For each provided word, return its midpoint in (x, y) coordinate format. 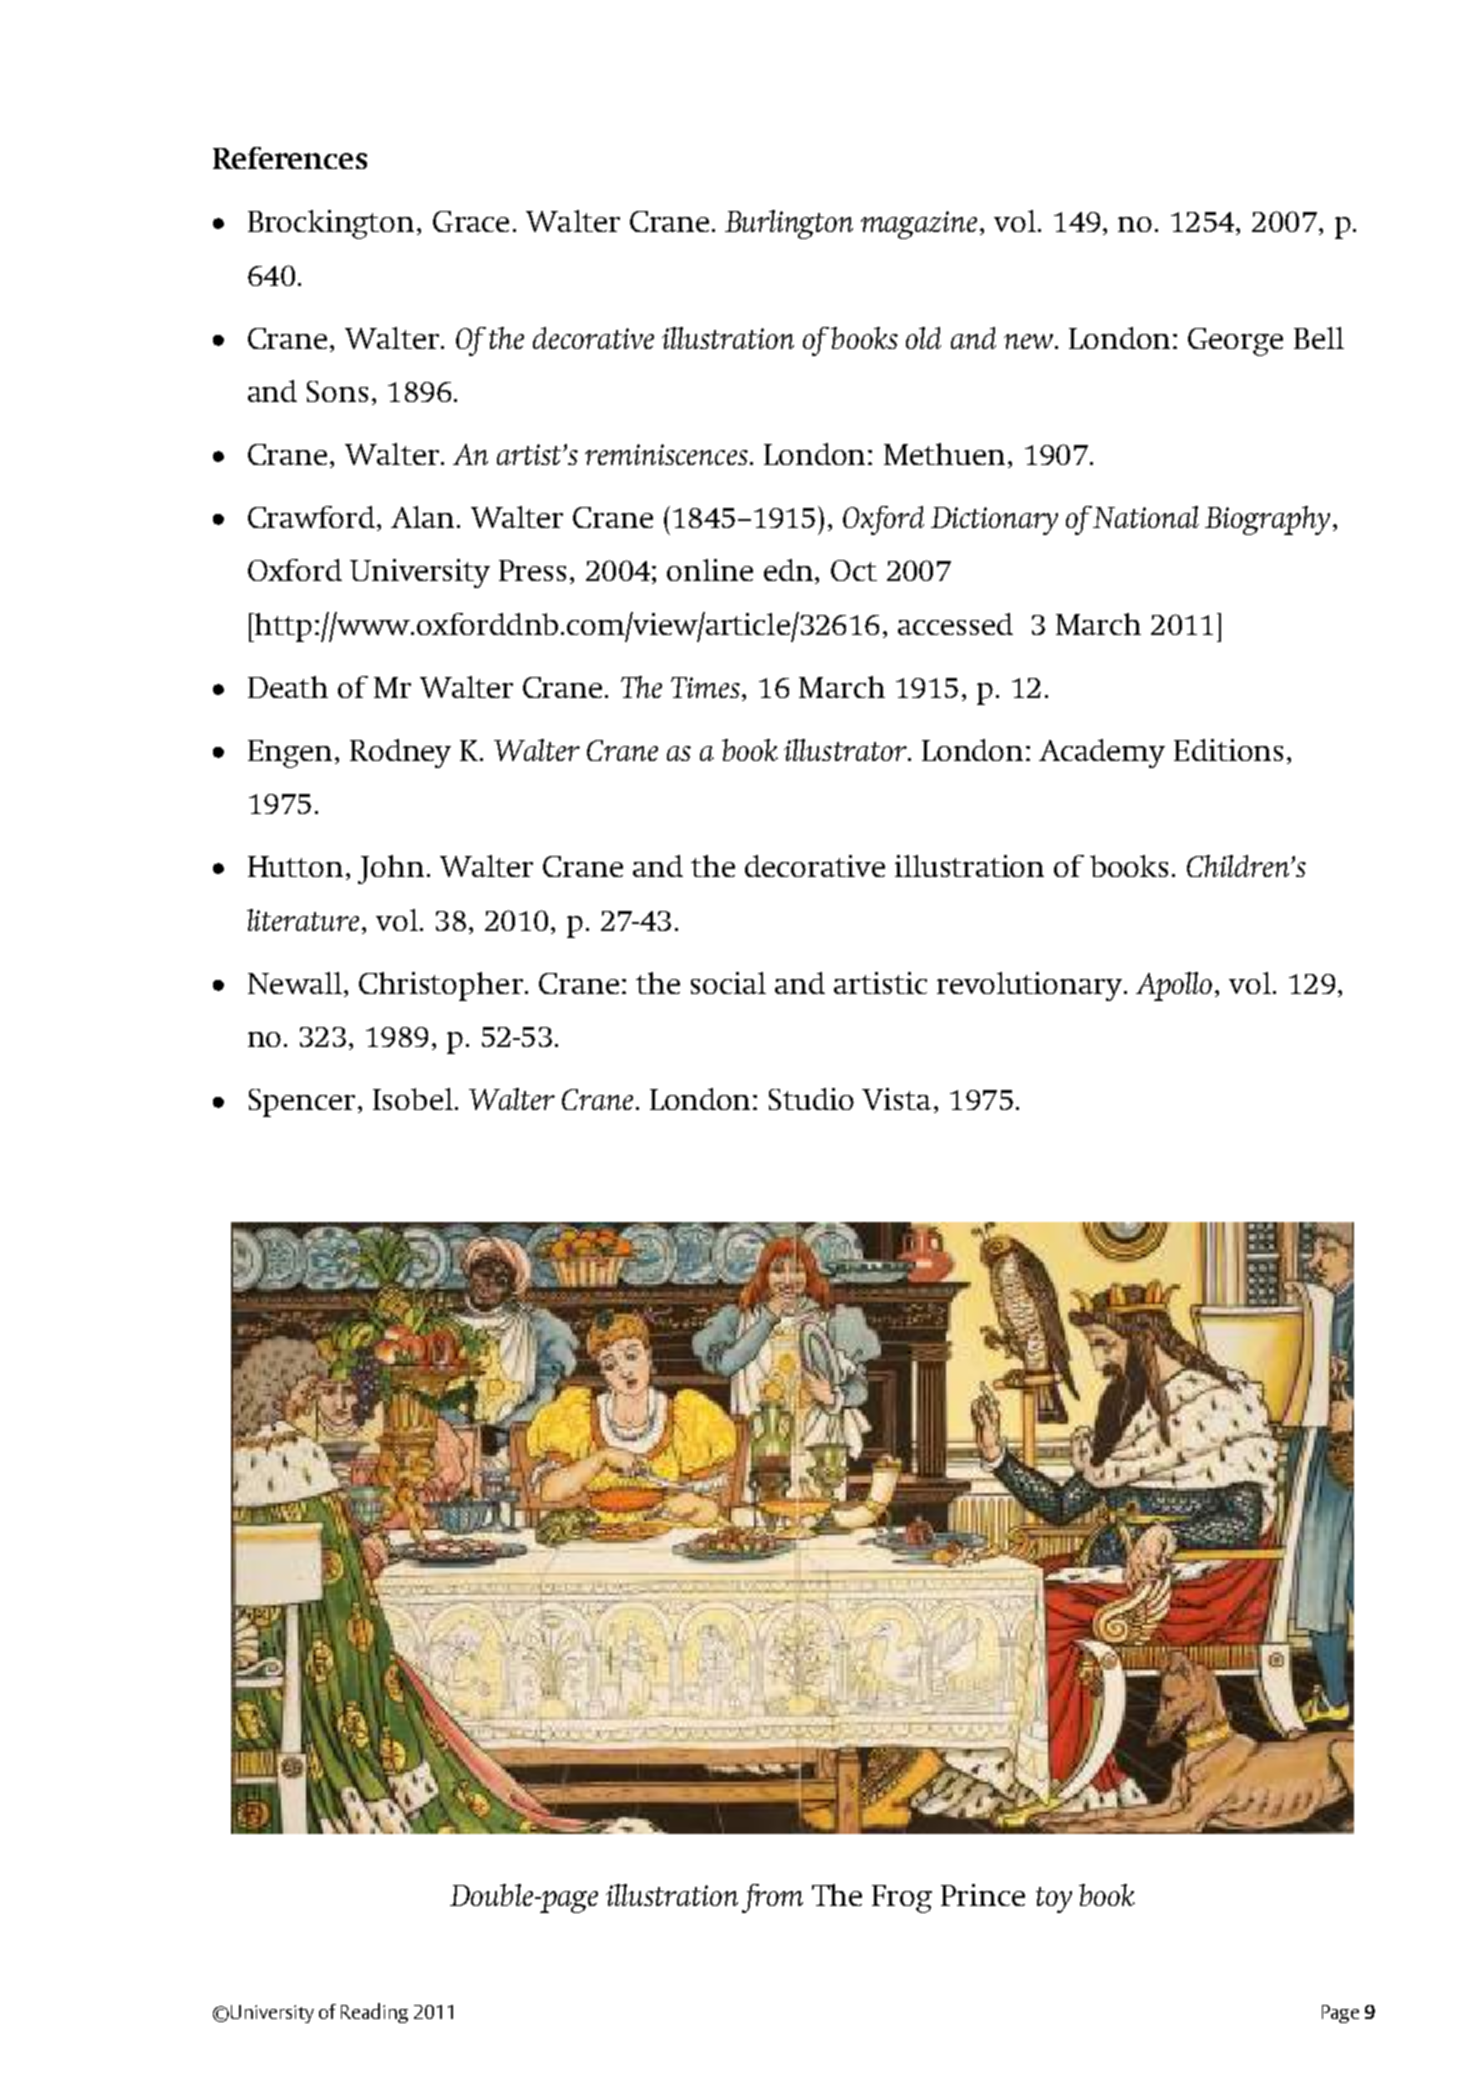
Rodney (400, 753)
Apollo (1174, 986)
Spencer (302, 1103)
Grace (471, 221)
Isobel (413, 1099)
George (1235, 342)
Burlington (789, 224)
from (772, 1898)
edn (790, 571)
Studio (811, 1099)
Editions (1228, 750)
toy (1054, 1900)
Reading (374, 2013)
